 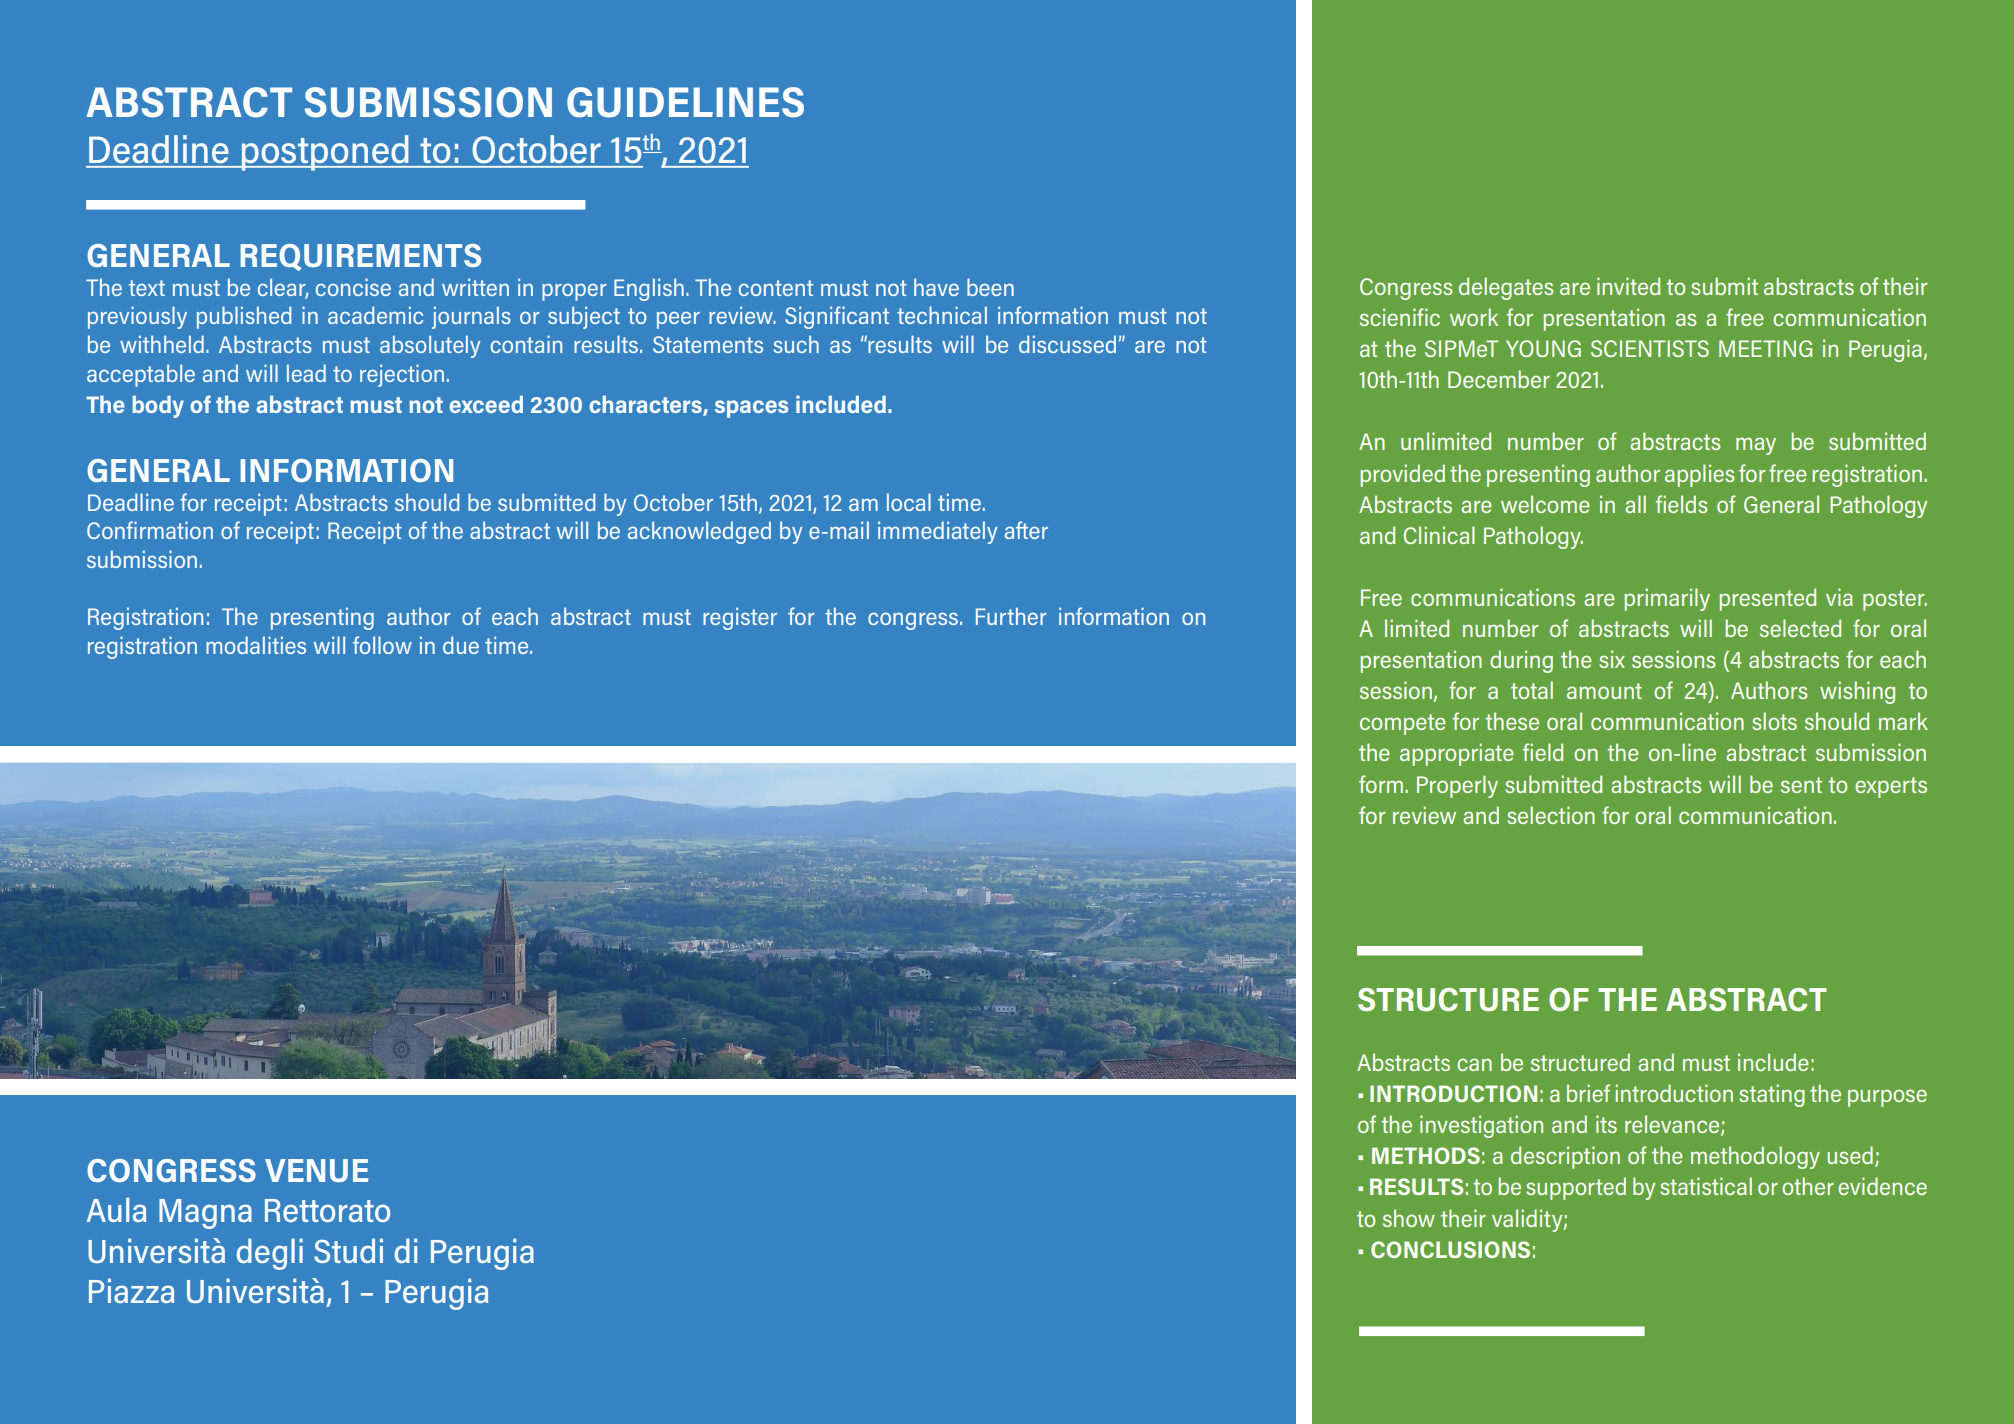 I want to click on Further, so click(x=1011, y=616).
